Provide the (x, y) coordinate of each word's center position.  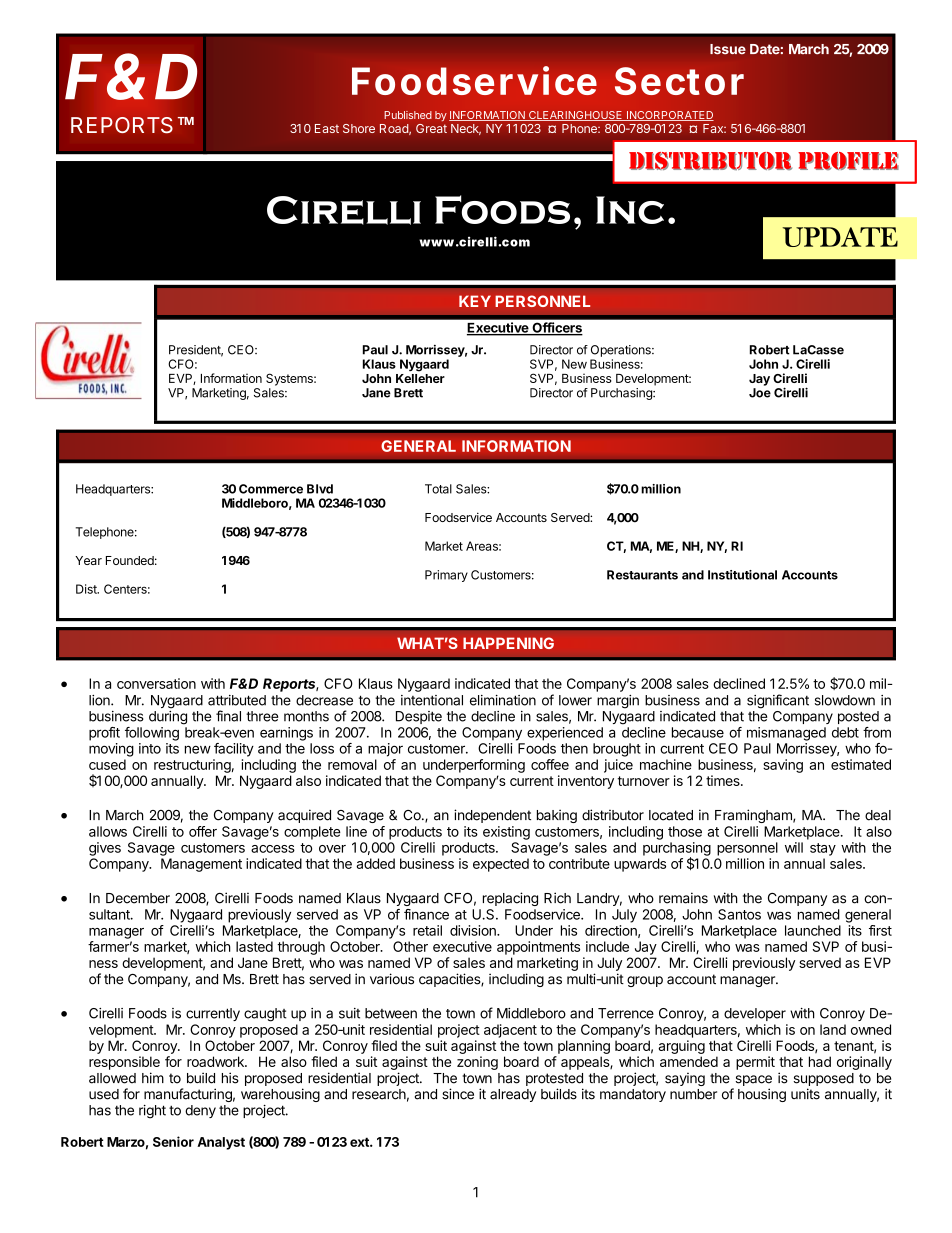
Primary (446, 576)
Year (88, 560)
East (327, 128)
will (794, 847)
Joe (760, 393)
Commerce (271, 489)
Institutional (742, 575)
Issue (728, 49)
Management (201, 865)
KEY (475, 301)
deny (200, 1111)
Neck (466, 129)
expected (501, 865)
